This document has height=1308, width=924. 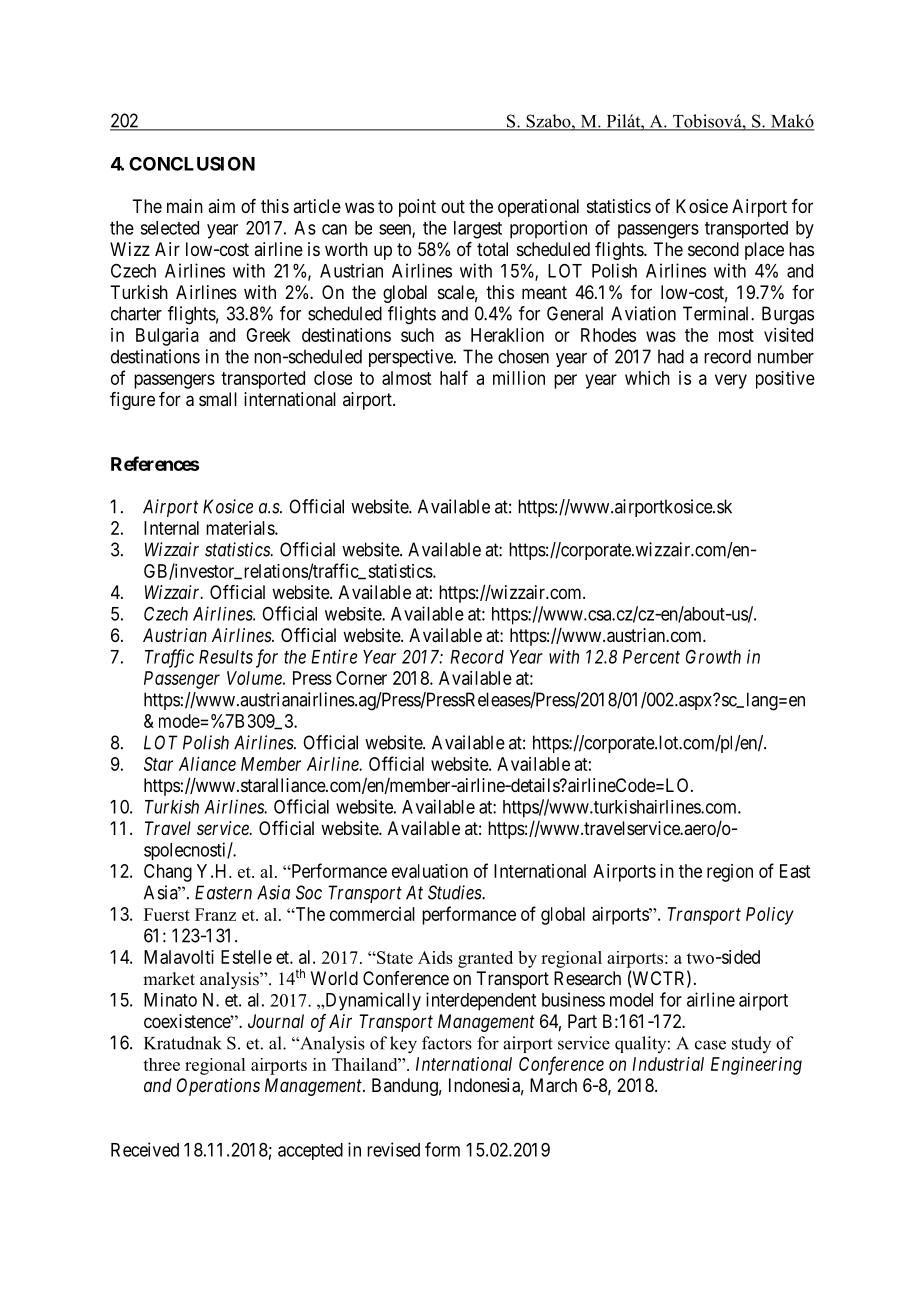 I want to click on Growth, so click(x=713, y=656).
